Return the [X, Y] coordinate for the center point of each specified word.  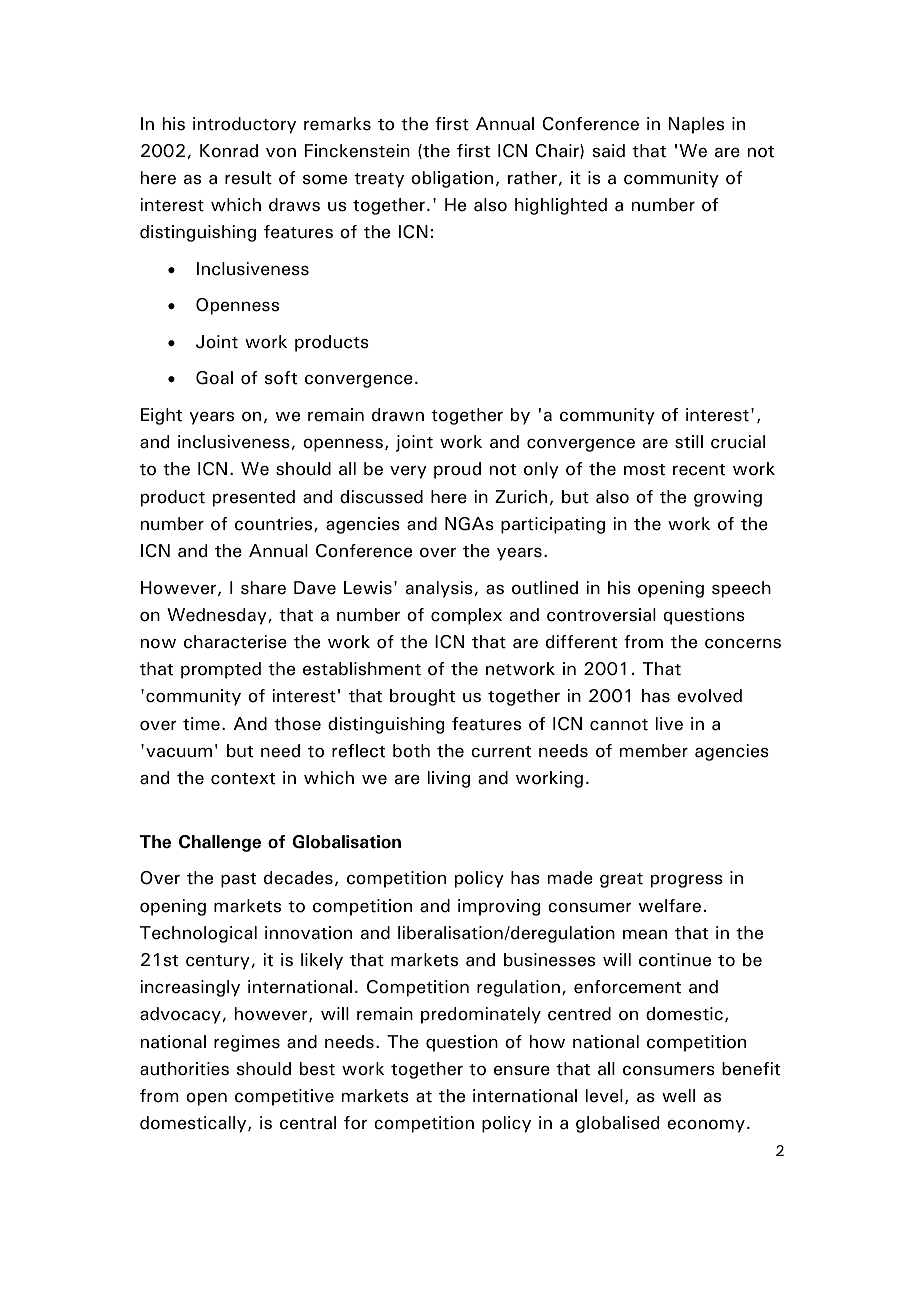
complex [466, 616]
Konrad [229, 151]
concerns [743, 644]
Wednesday [218, 616]
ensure [522, 1071]
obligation [452, 179]
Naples [696, 125]
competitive [284, 1097]
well [678, 1096]
